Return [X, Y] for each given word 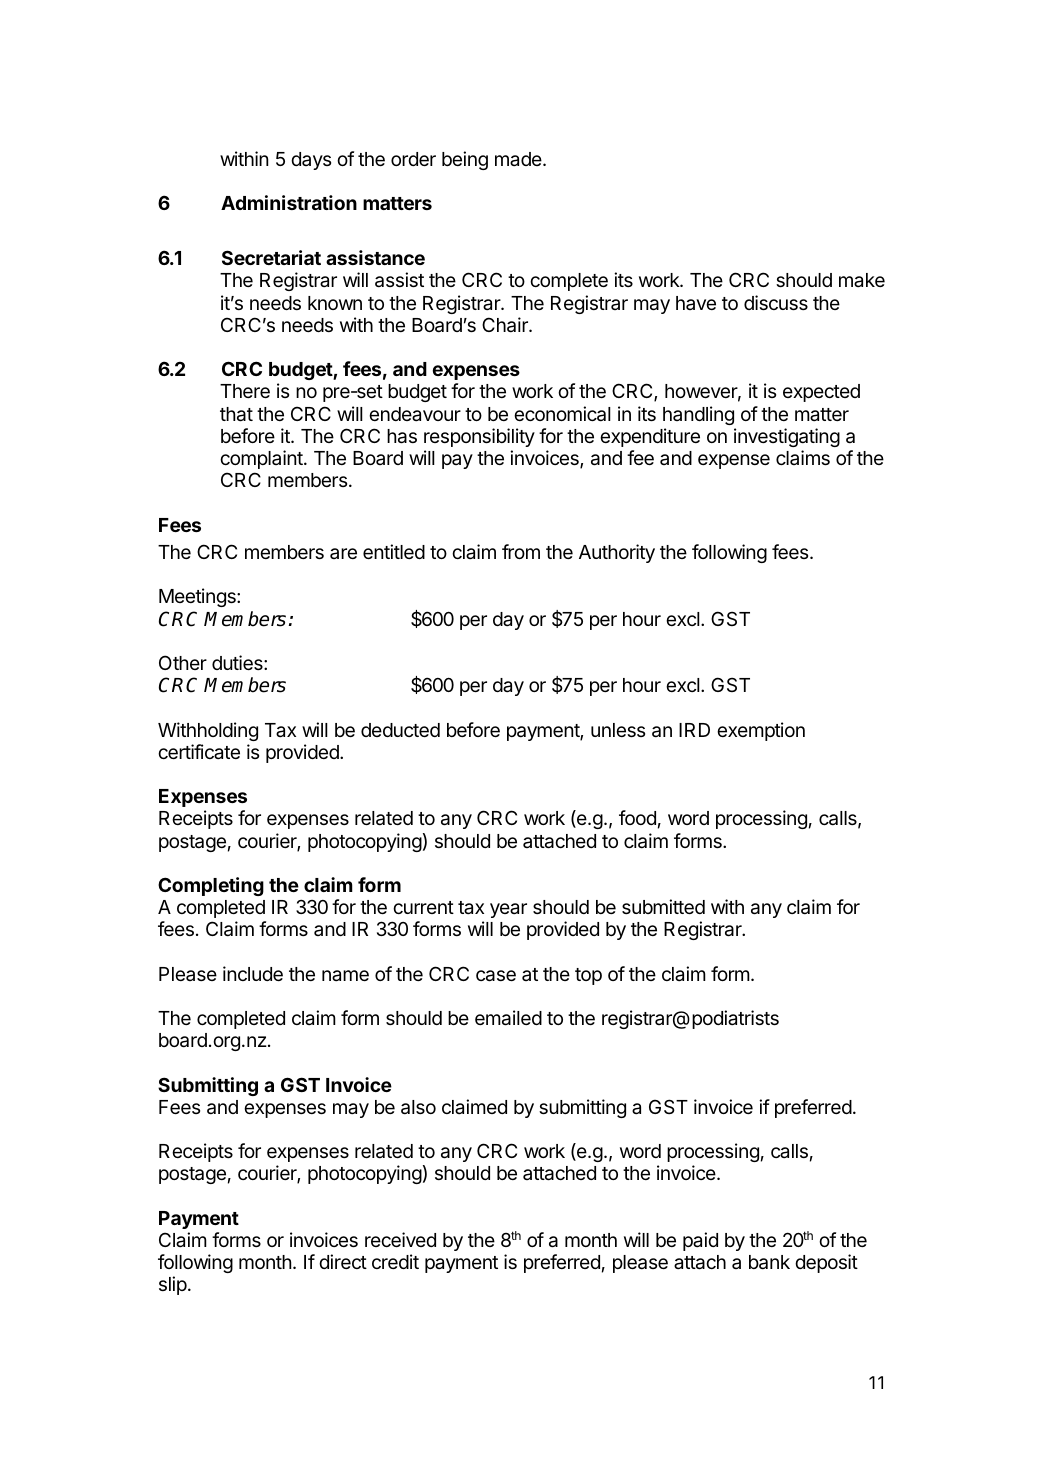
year [508, 910]
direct [343, 1261]
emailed [508, 1018]
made [519, 159]
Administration [289, 202]
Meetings [198, 597]
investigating [787, 437]
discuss [776, 302]
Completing [211, 886]
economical [562, 414]
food [637, 817]
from [521, 551]
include [253, 973]
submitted [663, 906]
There [245, 391]
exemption [761, 731]
